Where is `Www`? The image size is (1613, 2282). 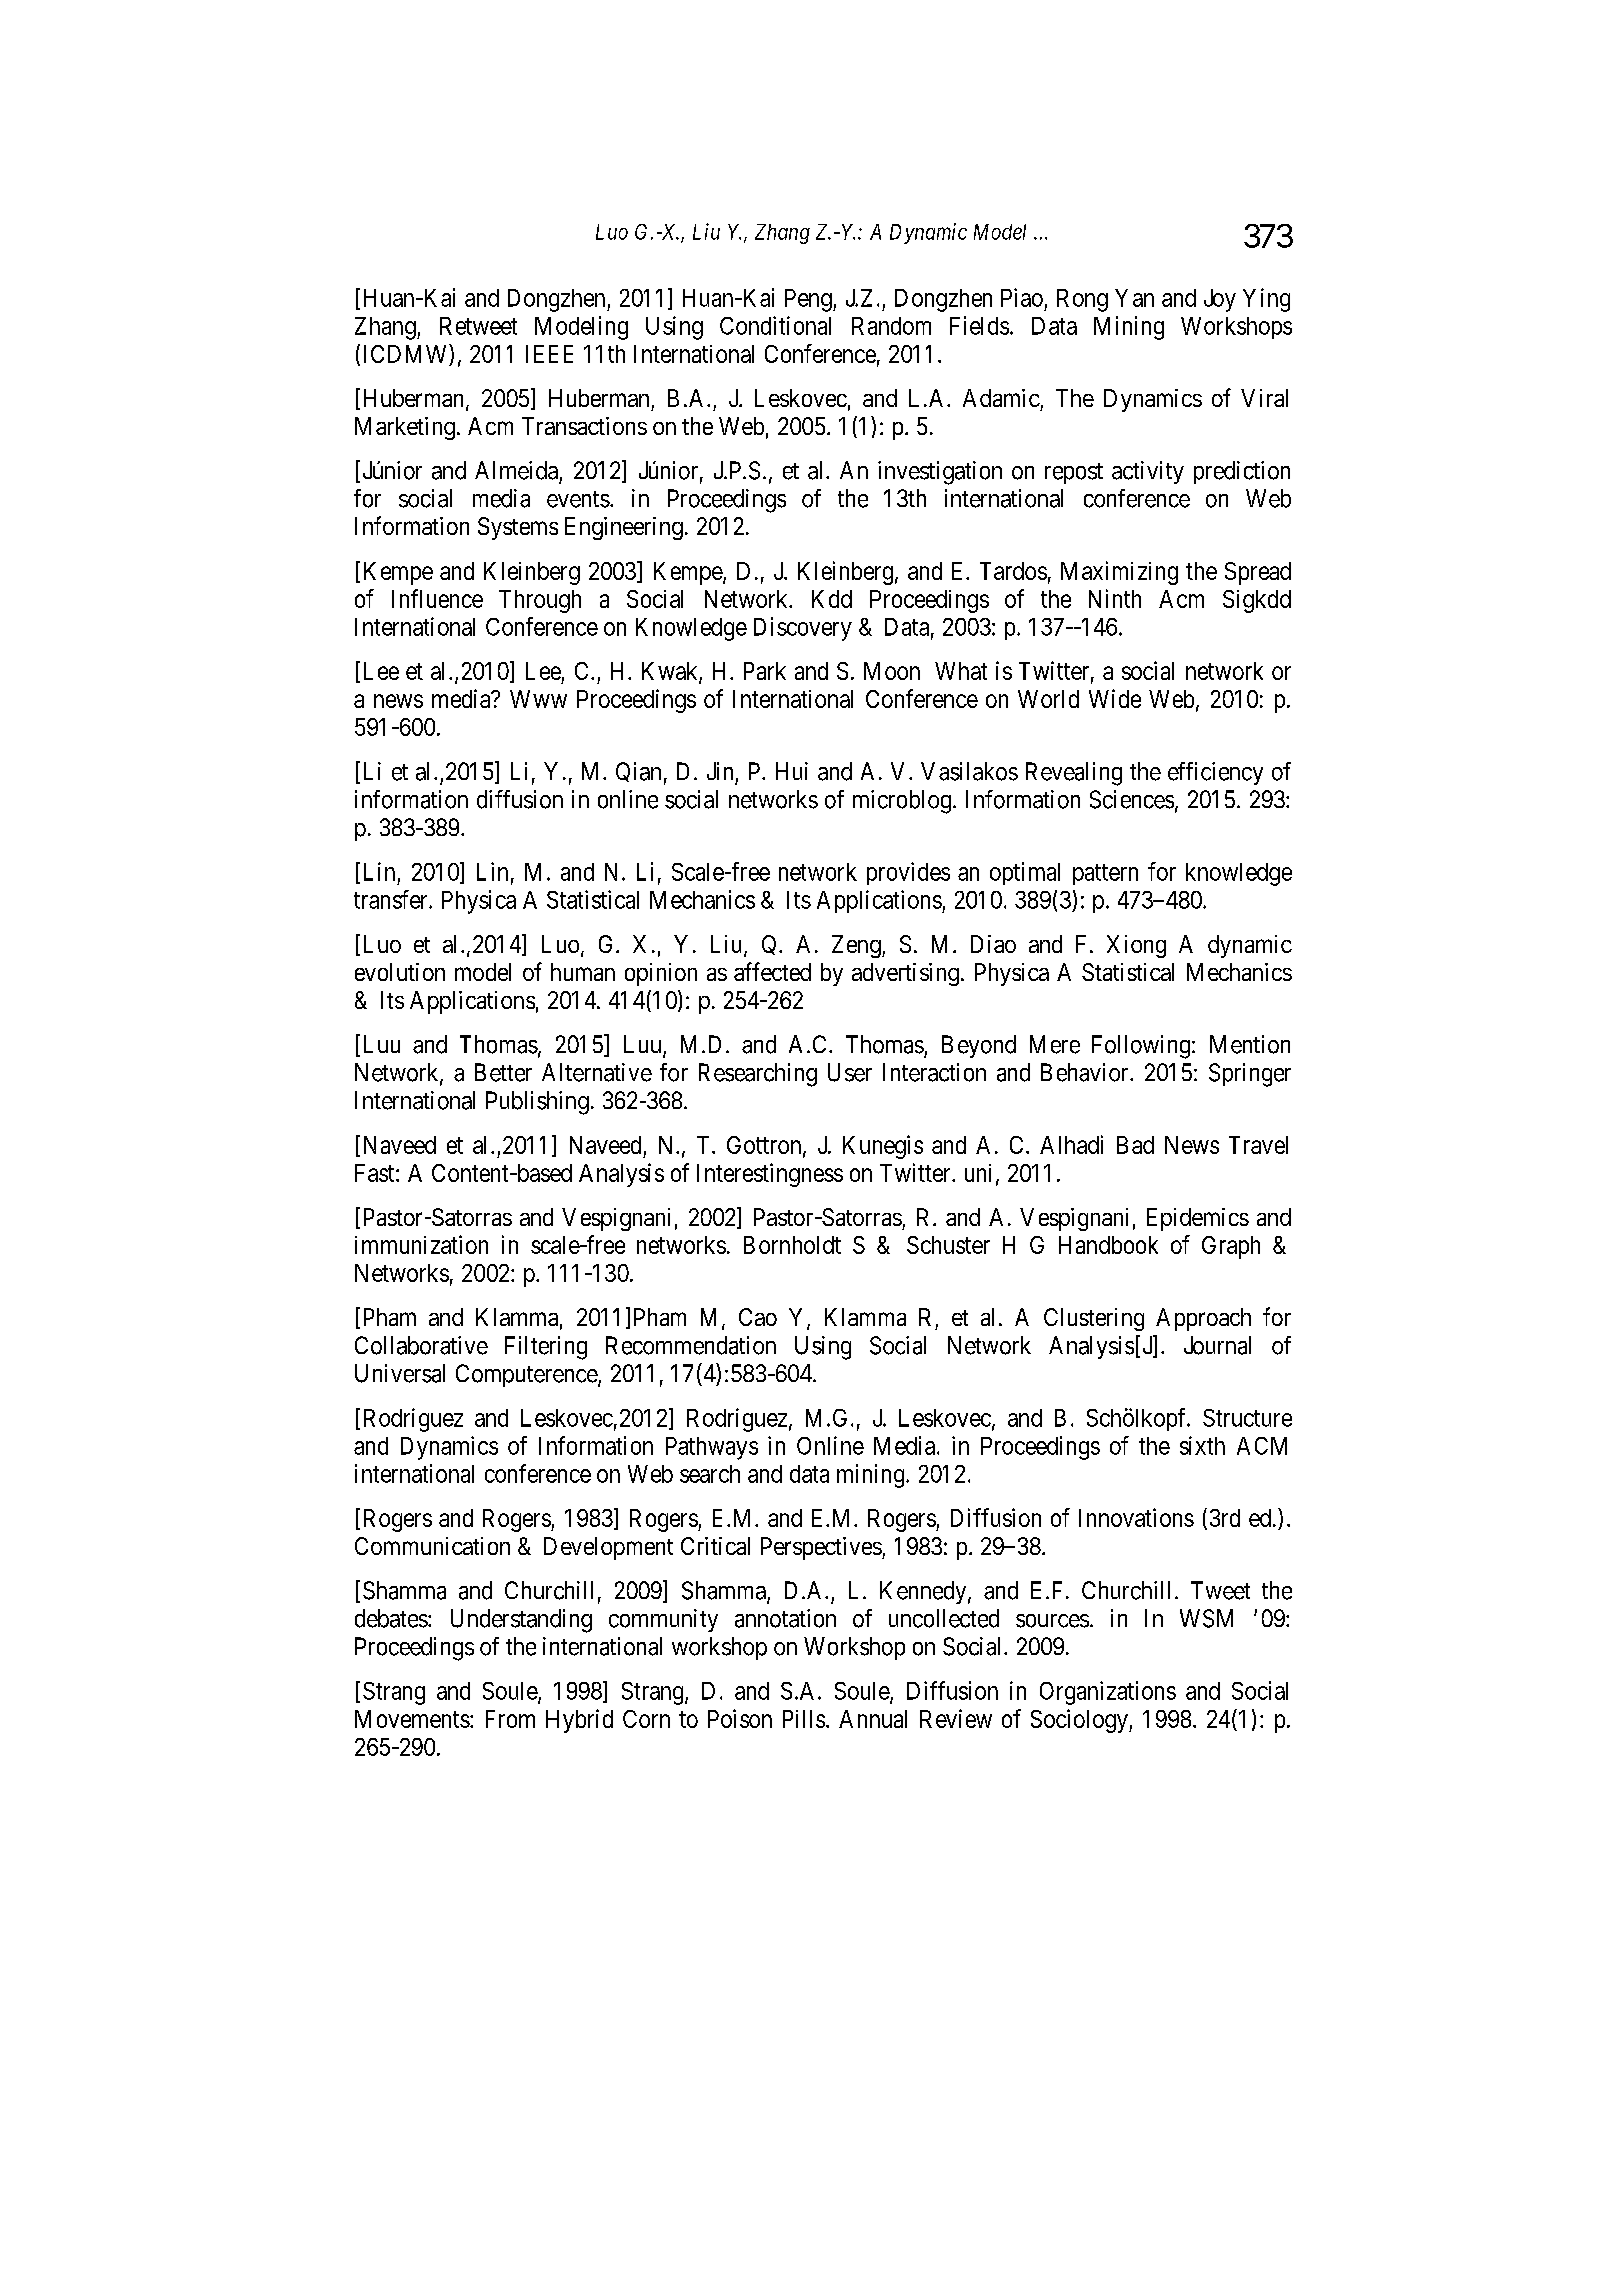
Www is located at coordinates (538, 699).
